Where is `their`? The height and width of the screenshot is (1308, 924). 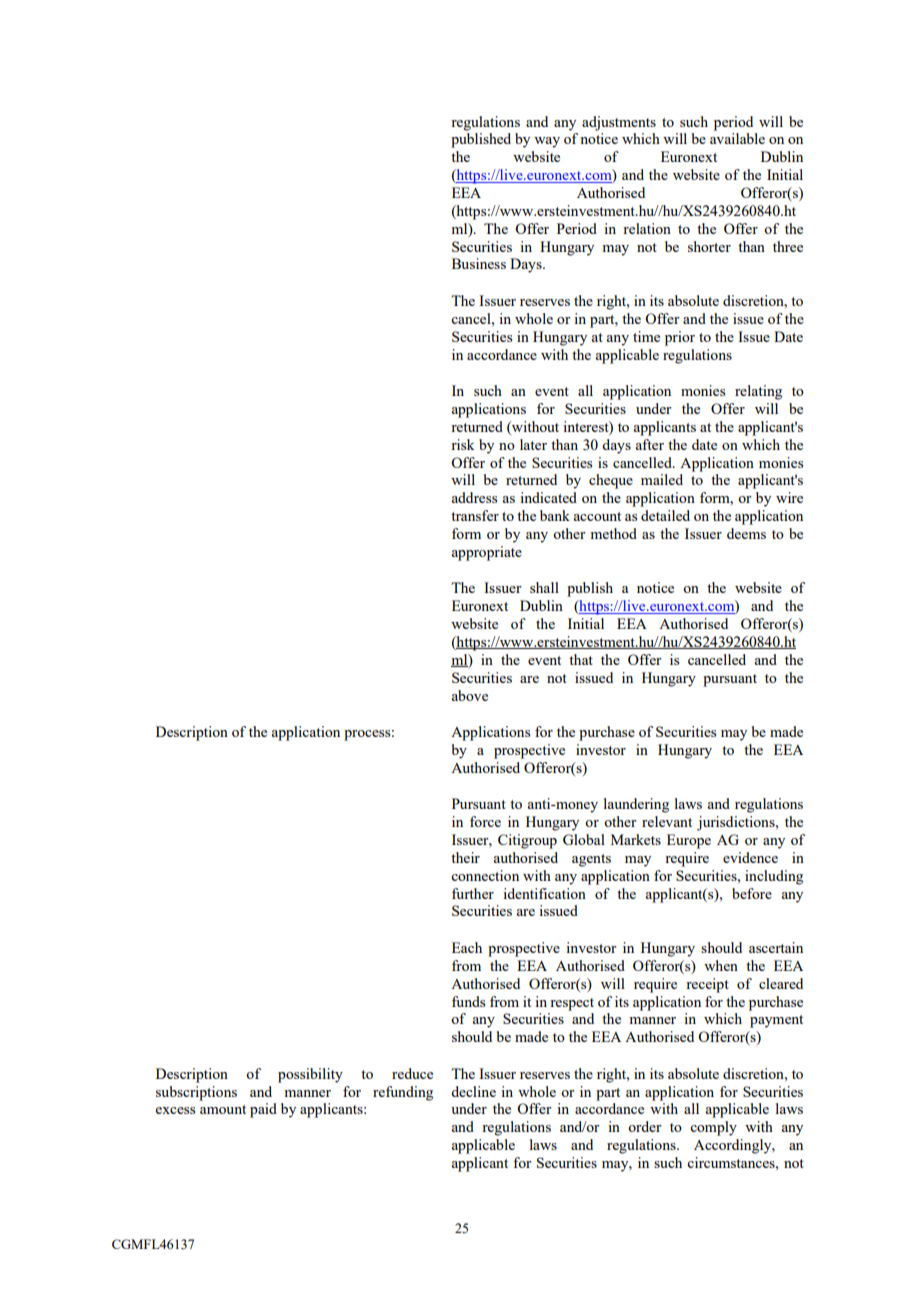
their is located at coordinates (465, 857).
